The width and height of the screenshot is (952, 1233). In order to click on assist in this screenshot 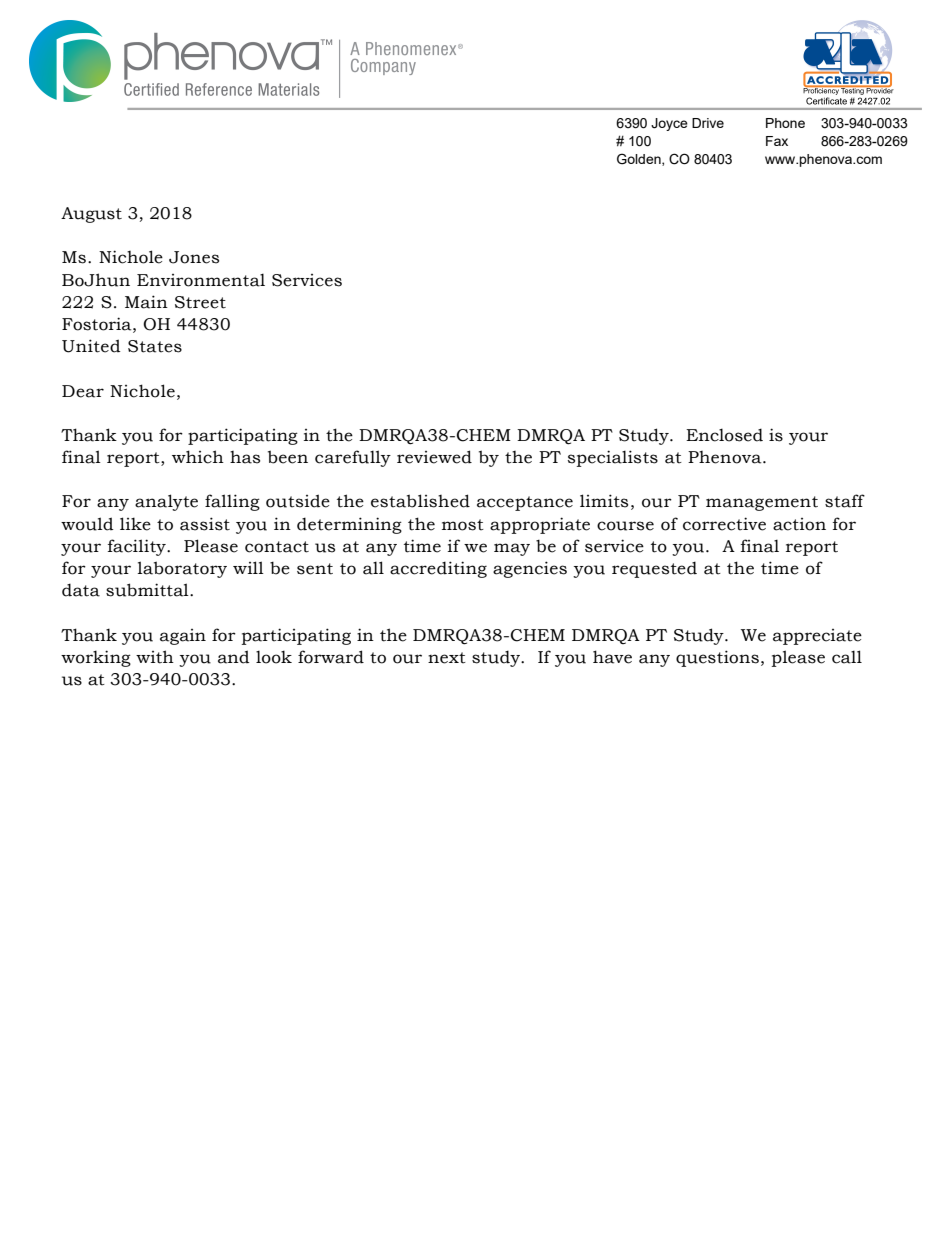, I will do `click(205, 524)`.
